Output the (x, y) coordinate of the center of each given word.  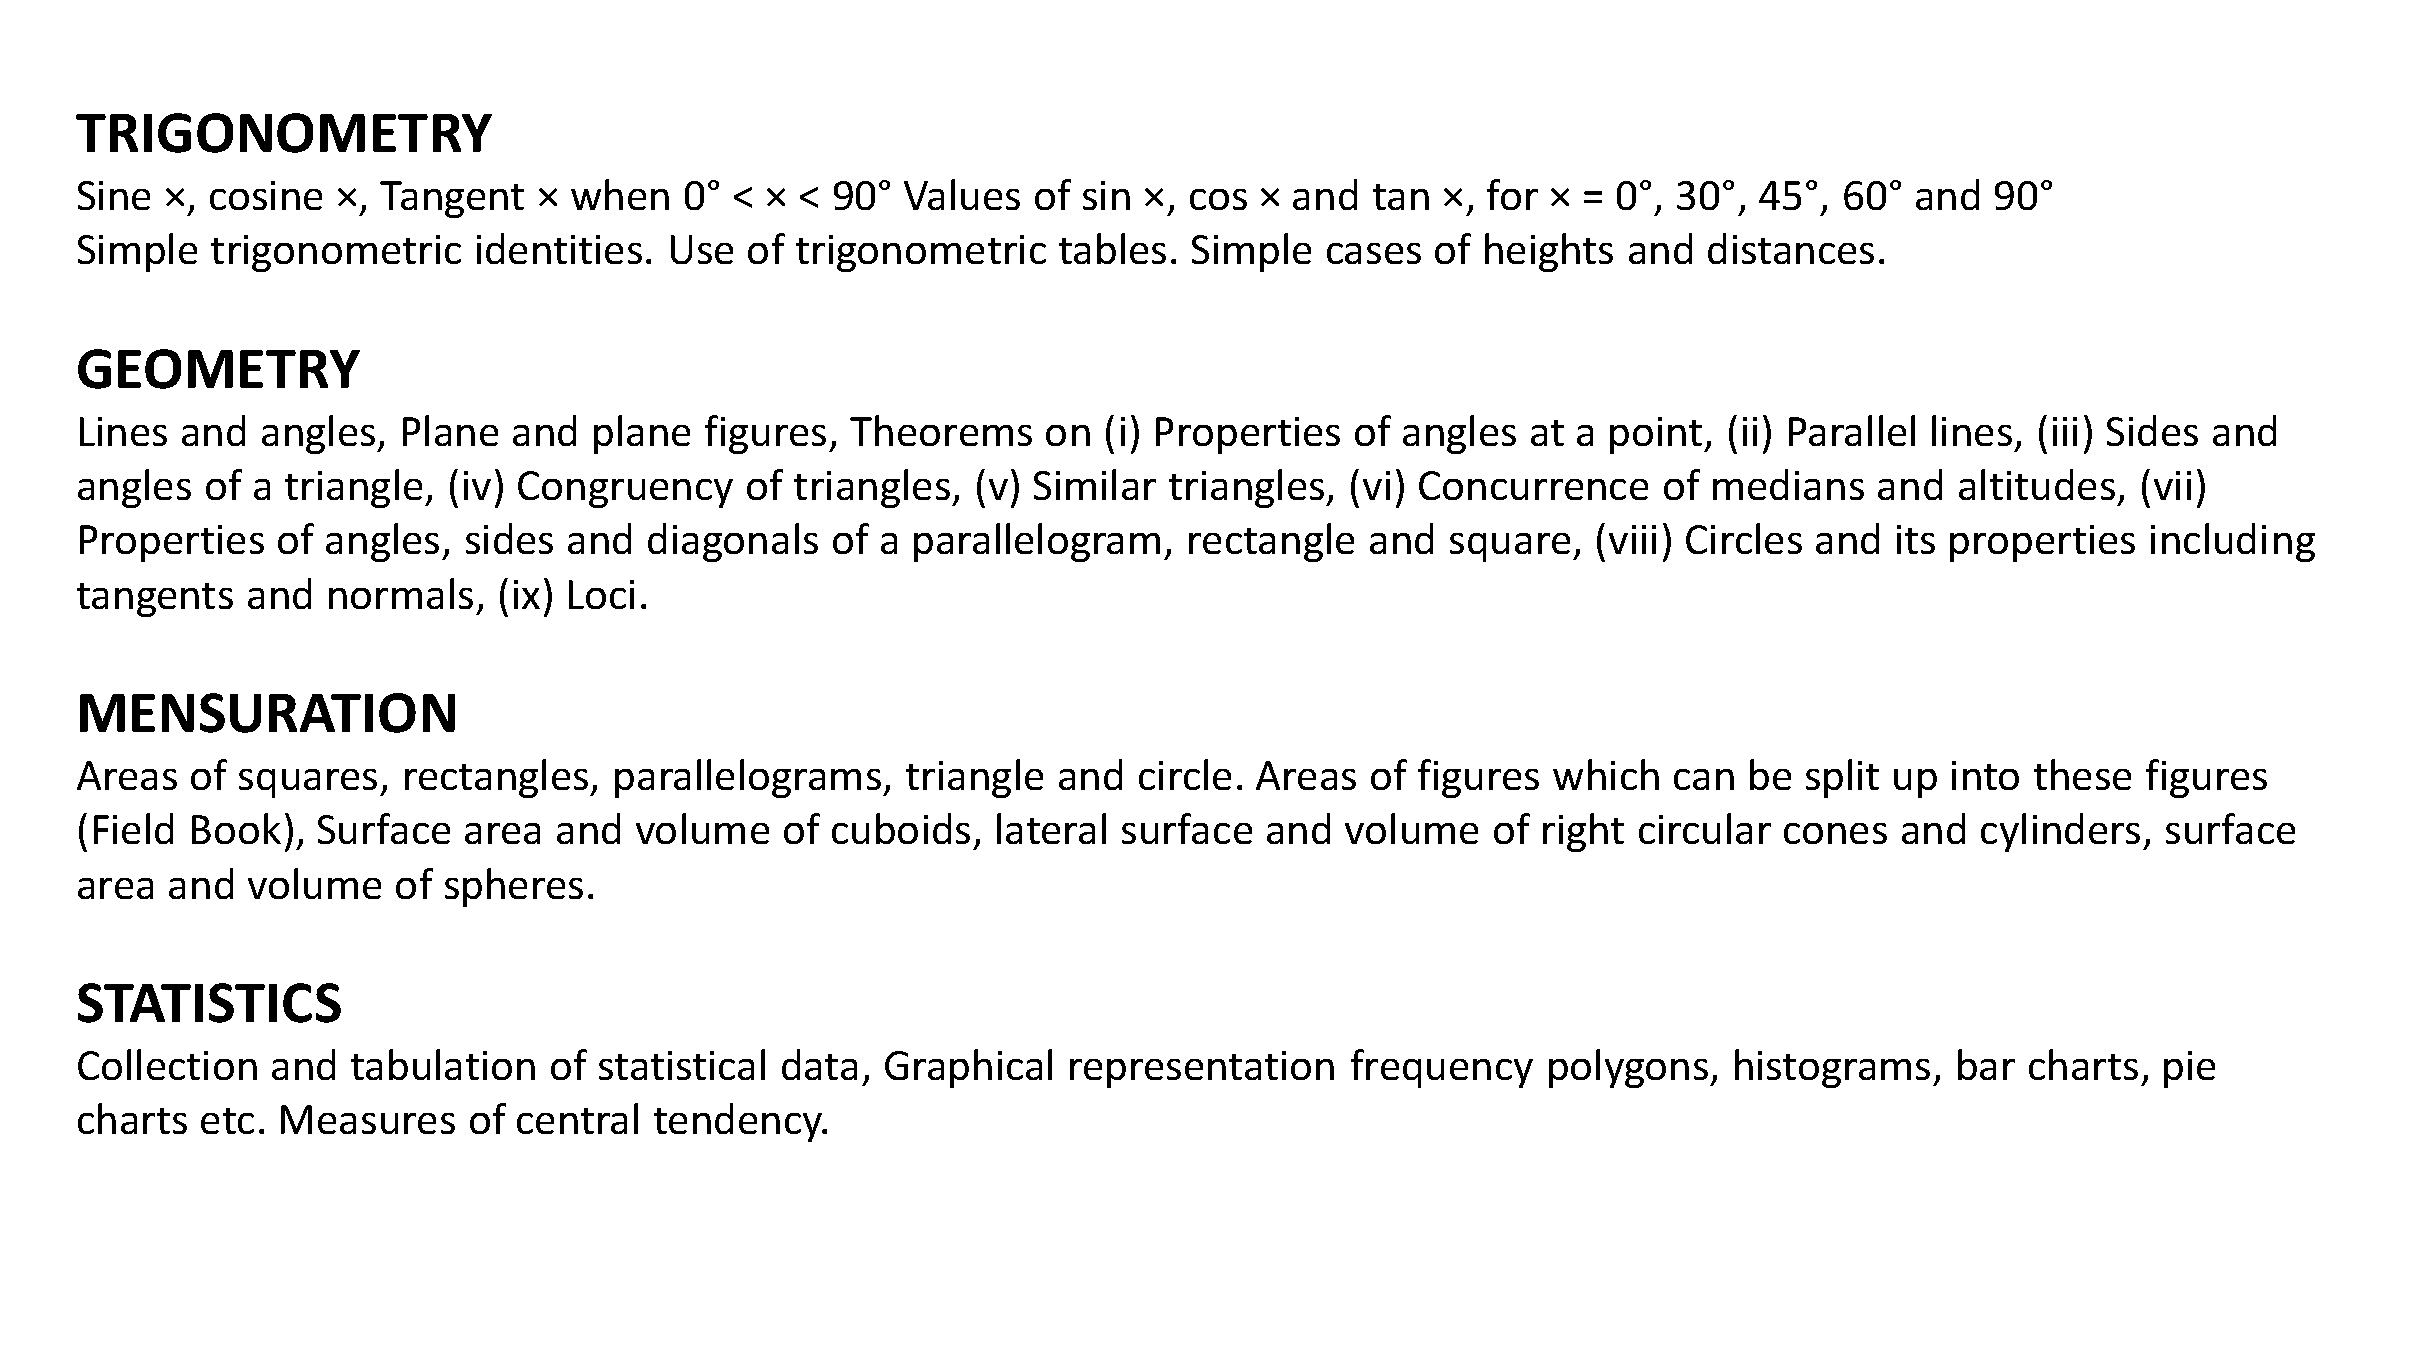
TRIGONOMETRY (284, 133)
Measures (368, 1119)
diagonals (733, 542)
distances (1791, 248)
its (1916, 539)
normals (401, 593)
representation (1202, 1069)
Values (962, 194)
